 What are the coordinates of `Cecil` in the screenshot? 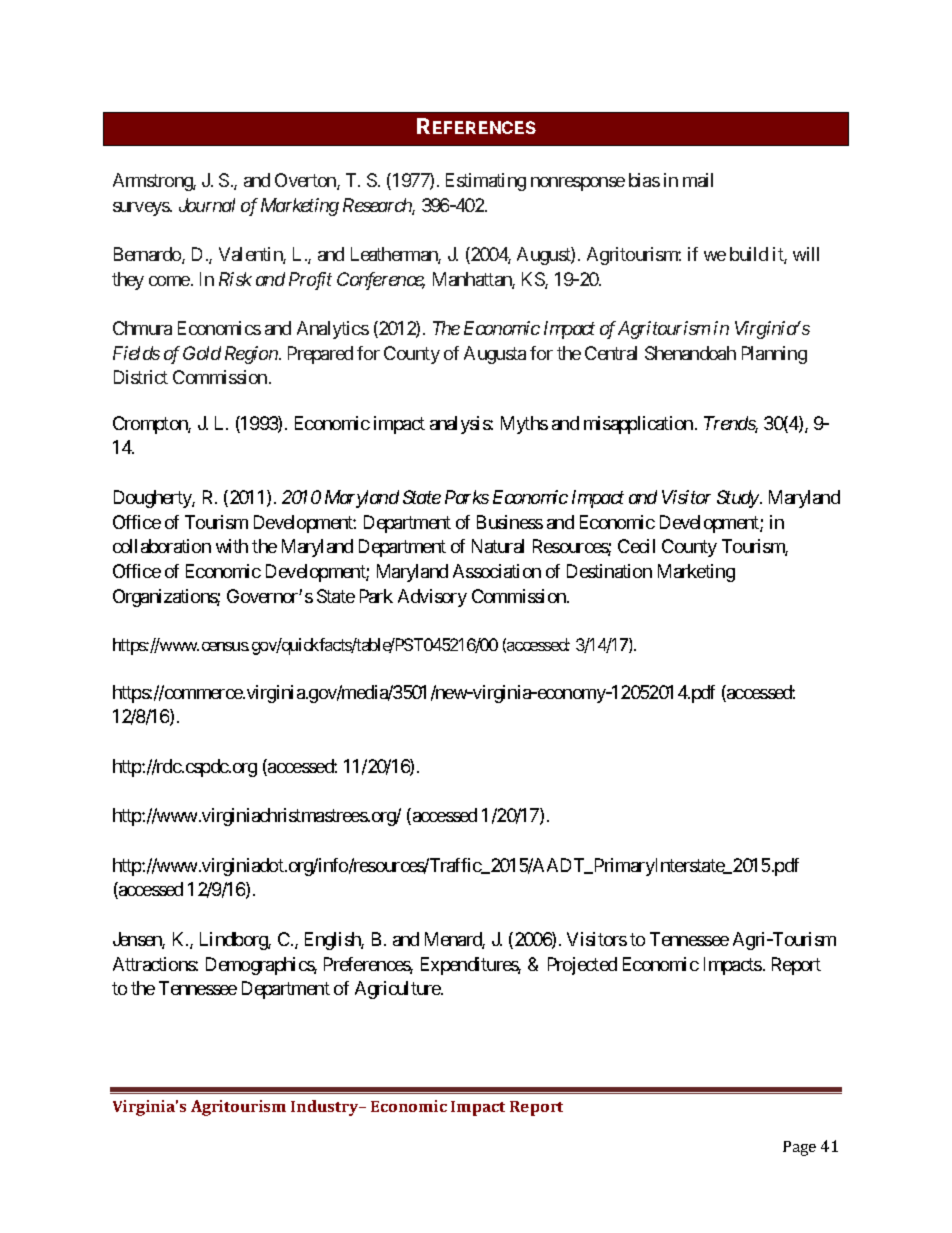 It's located at (636, 546).
